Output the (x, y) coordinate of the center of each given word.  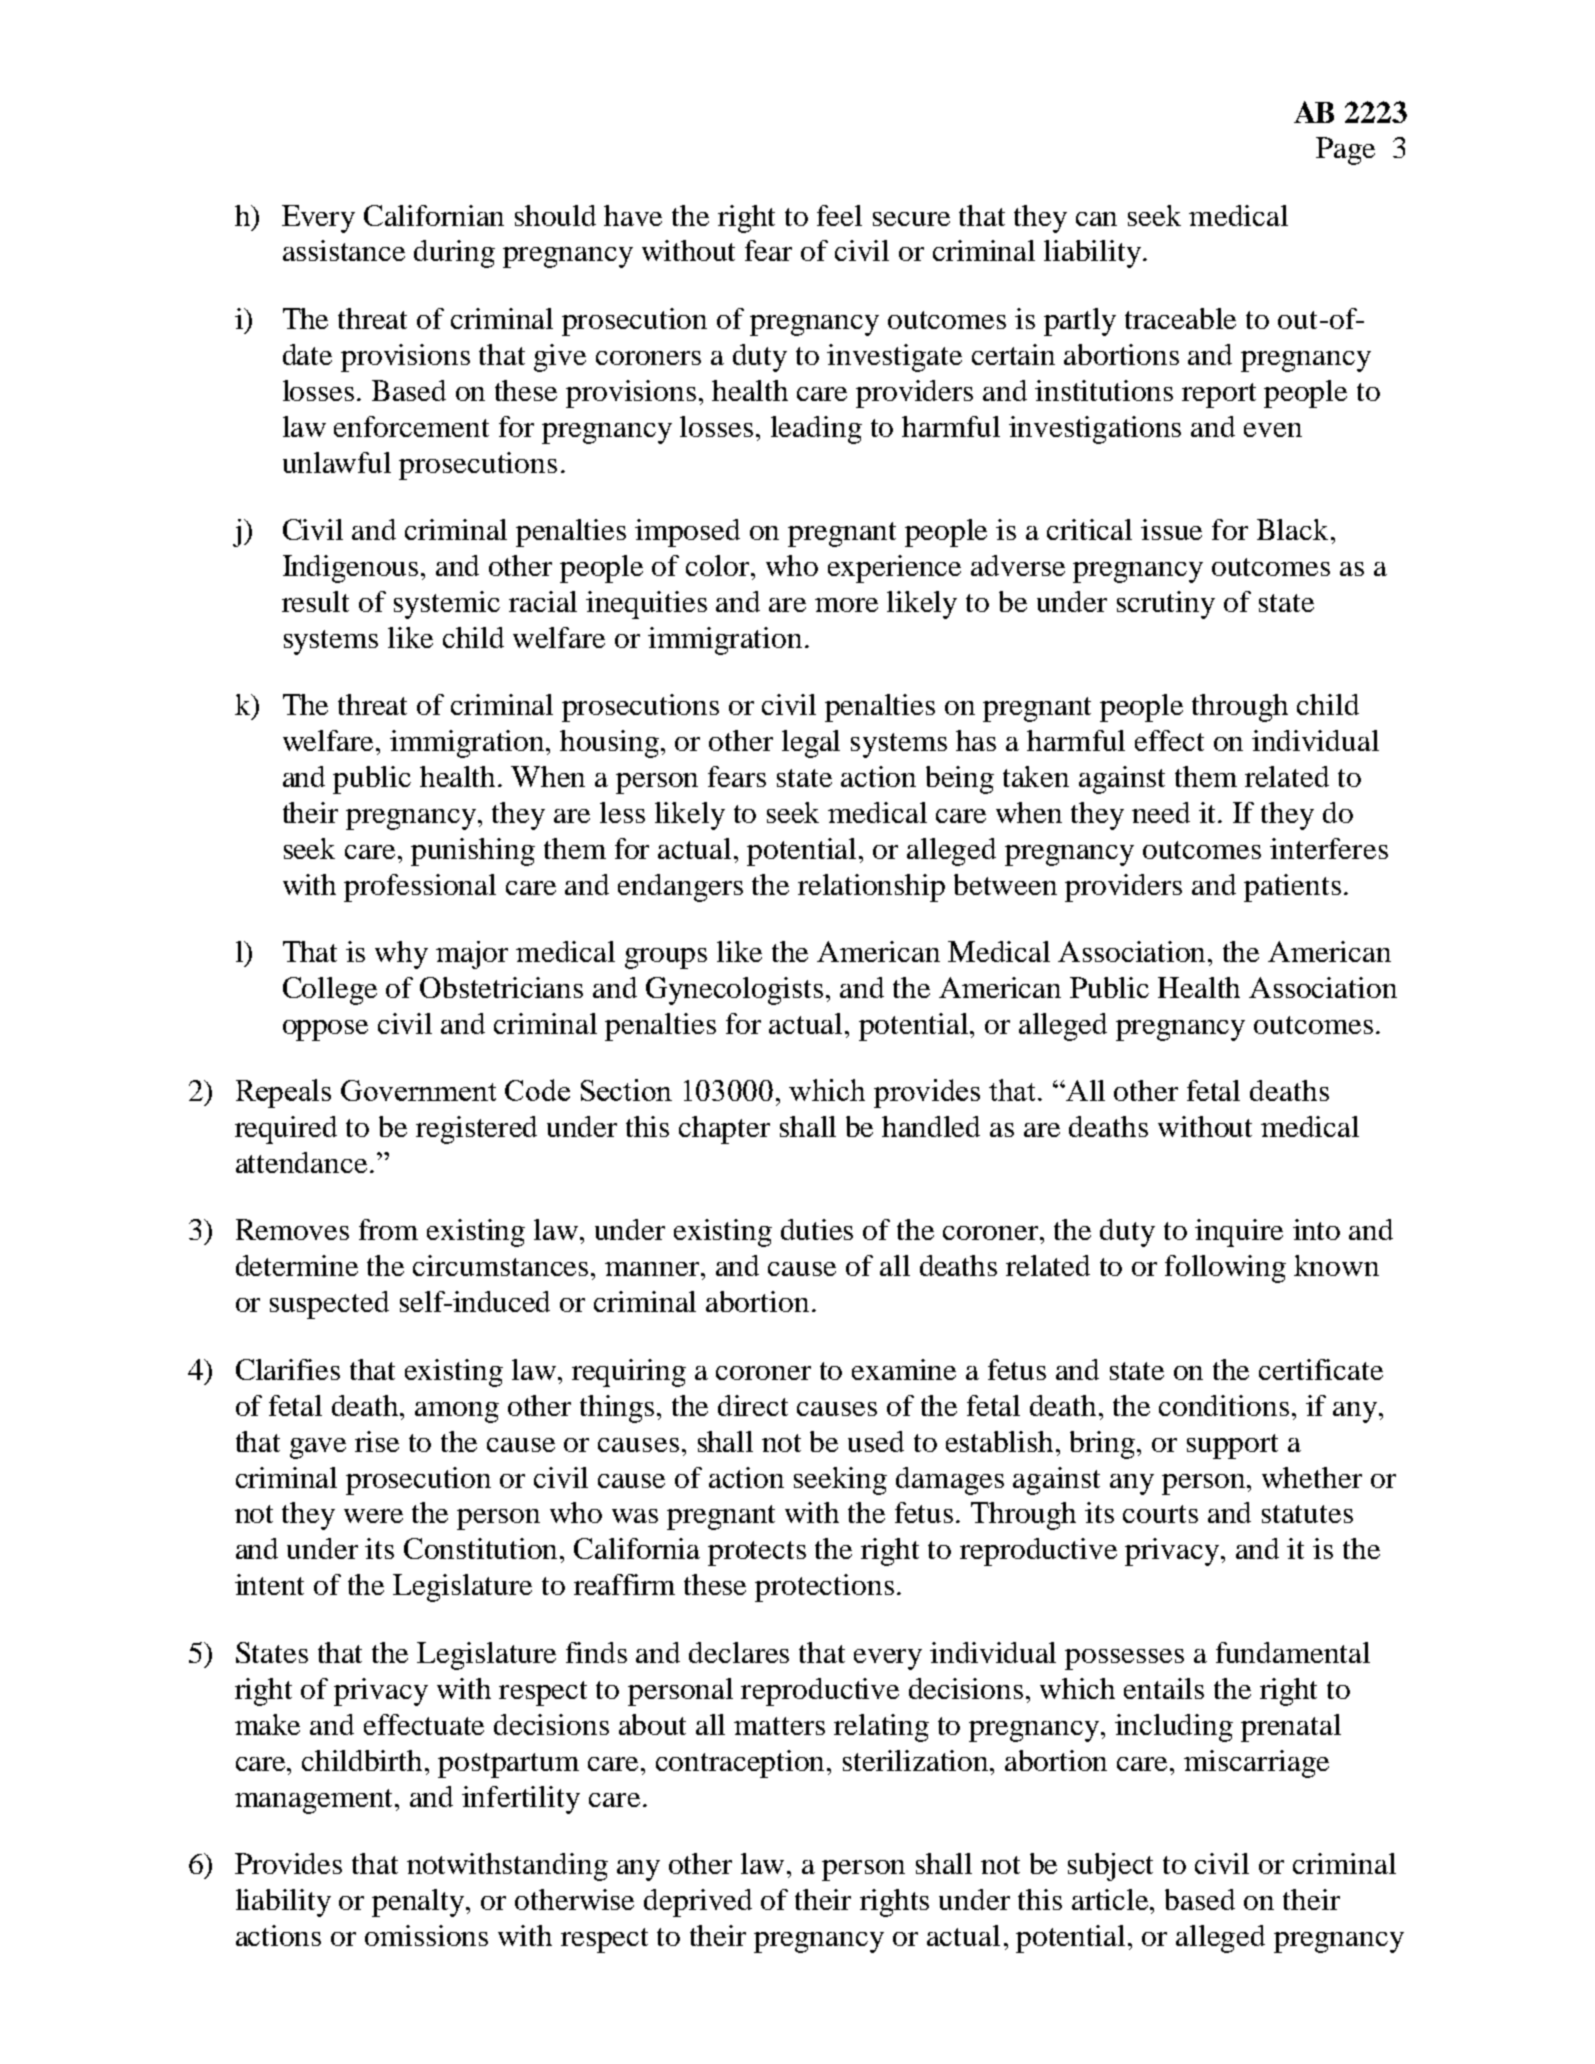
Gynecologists (734, 991)
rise (377, 1441)
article (1111, 1899)
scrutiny (1166, 605)
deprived (698, 1903)
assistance (344, 250)
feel (839, 215)
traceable (1180, 318)
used (876, 1441)
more (846, 605)
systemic (447, 605)
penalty (420, 1903)
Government (418, 1090)
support (1232, 1446)
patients (1292, 888)
